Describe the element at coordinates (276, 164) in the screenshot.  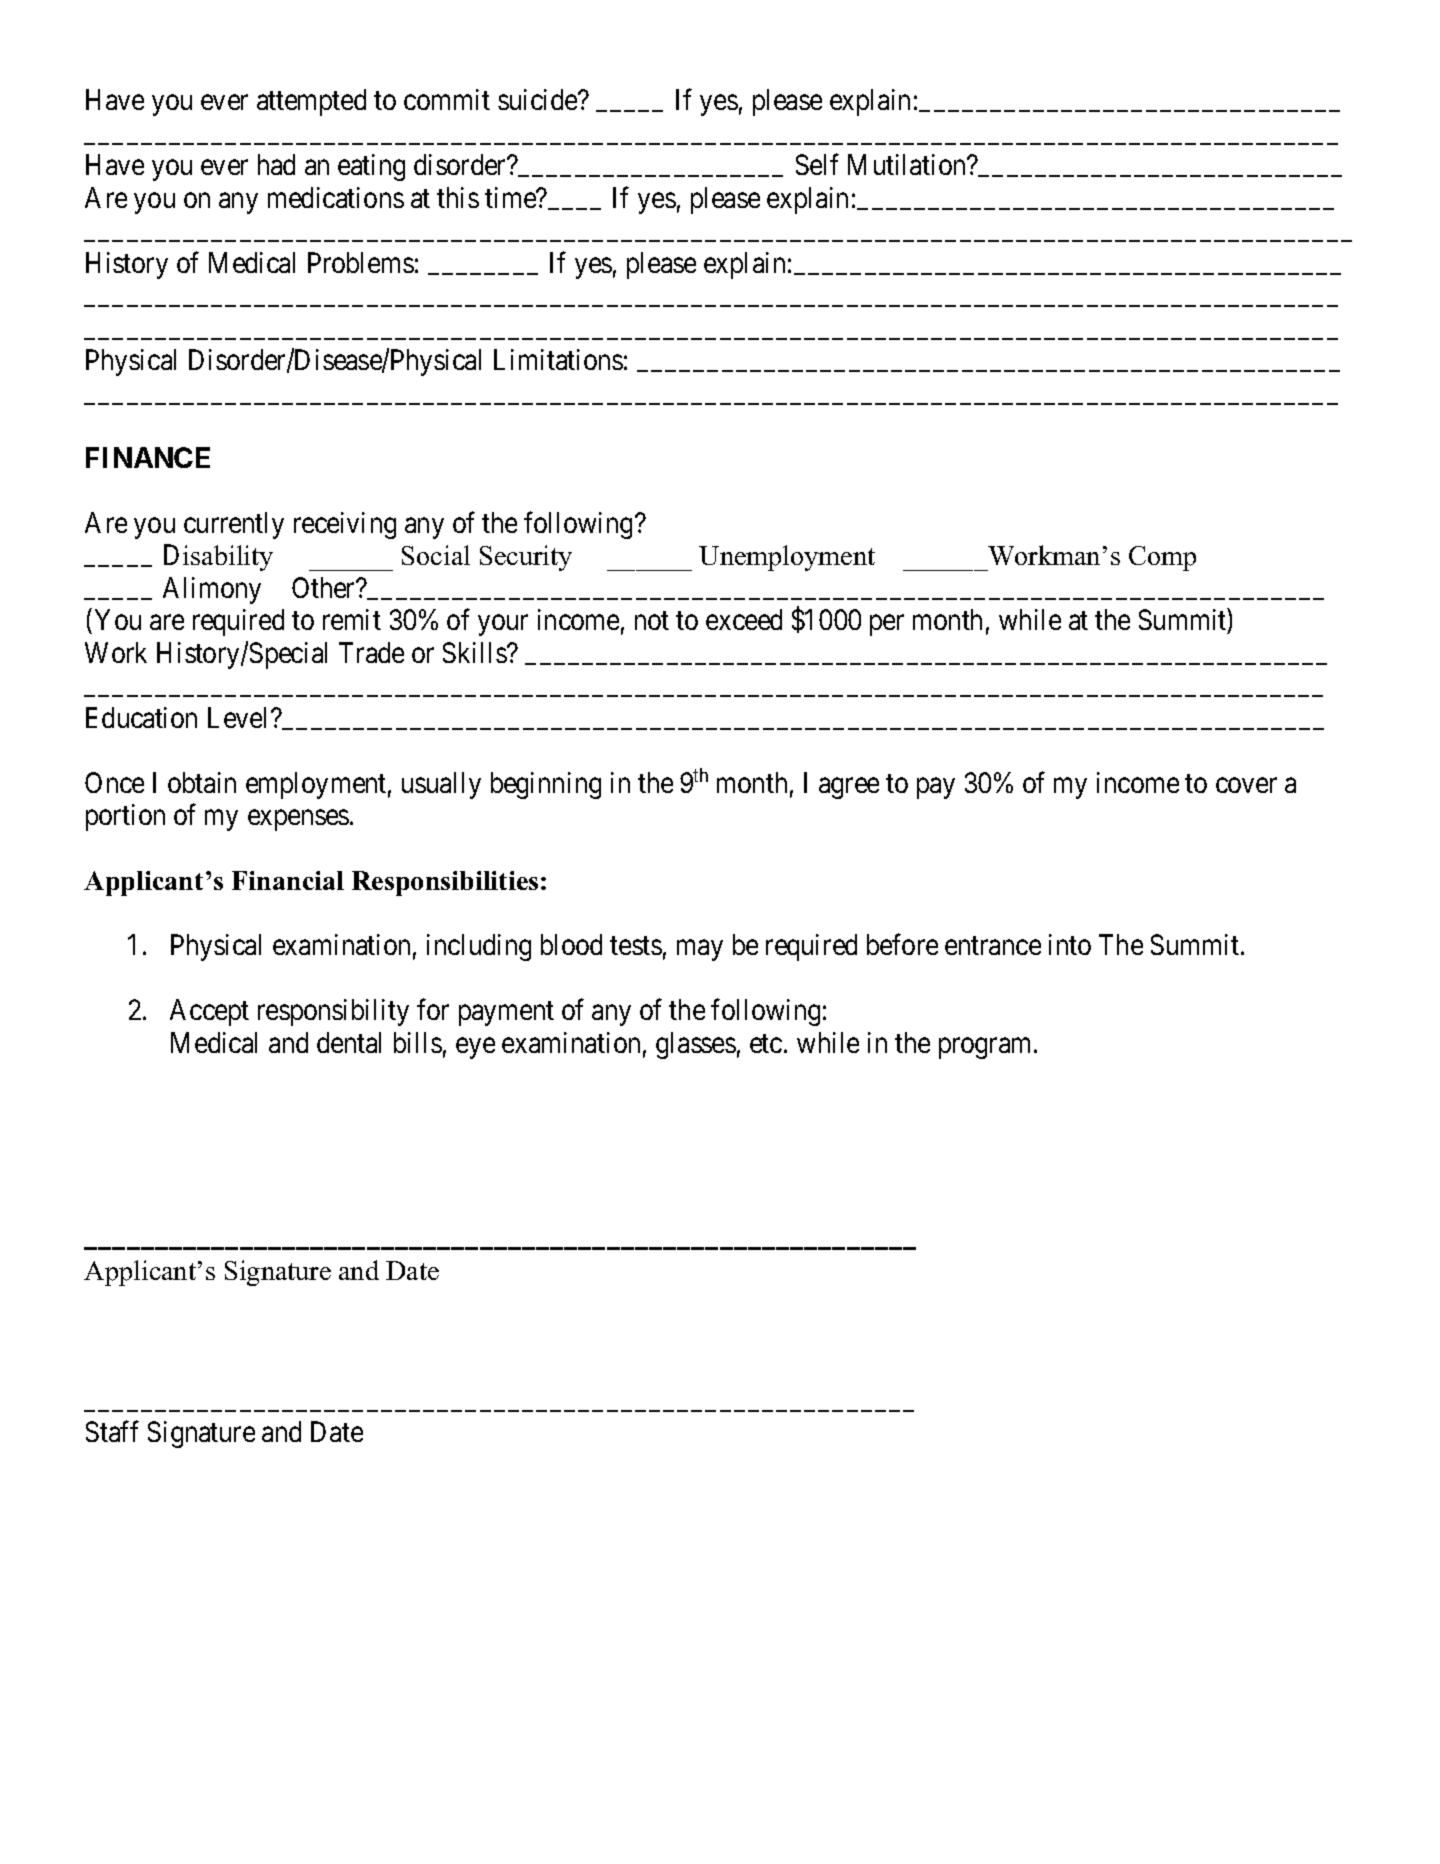
I see `had` at that location.
